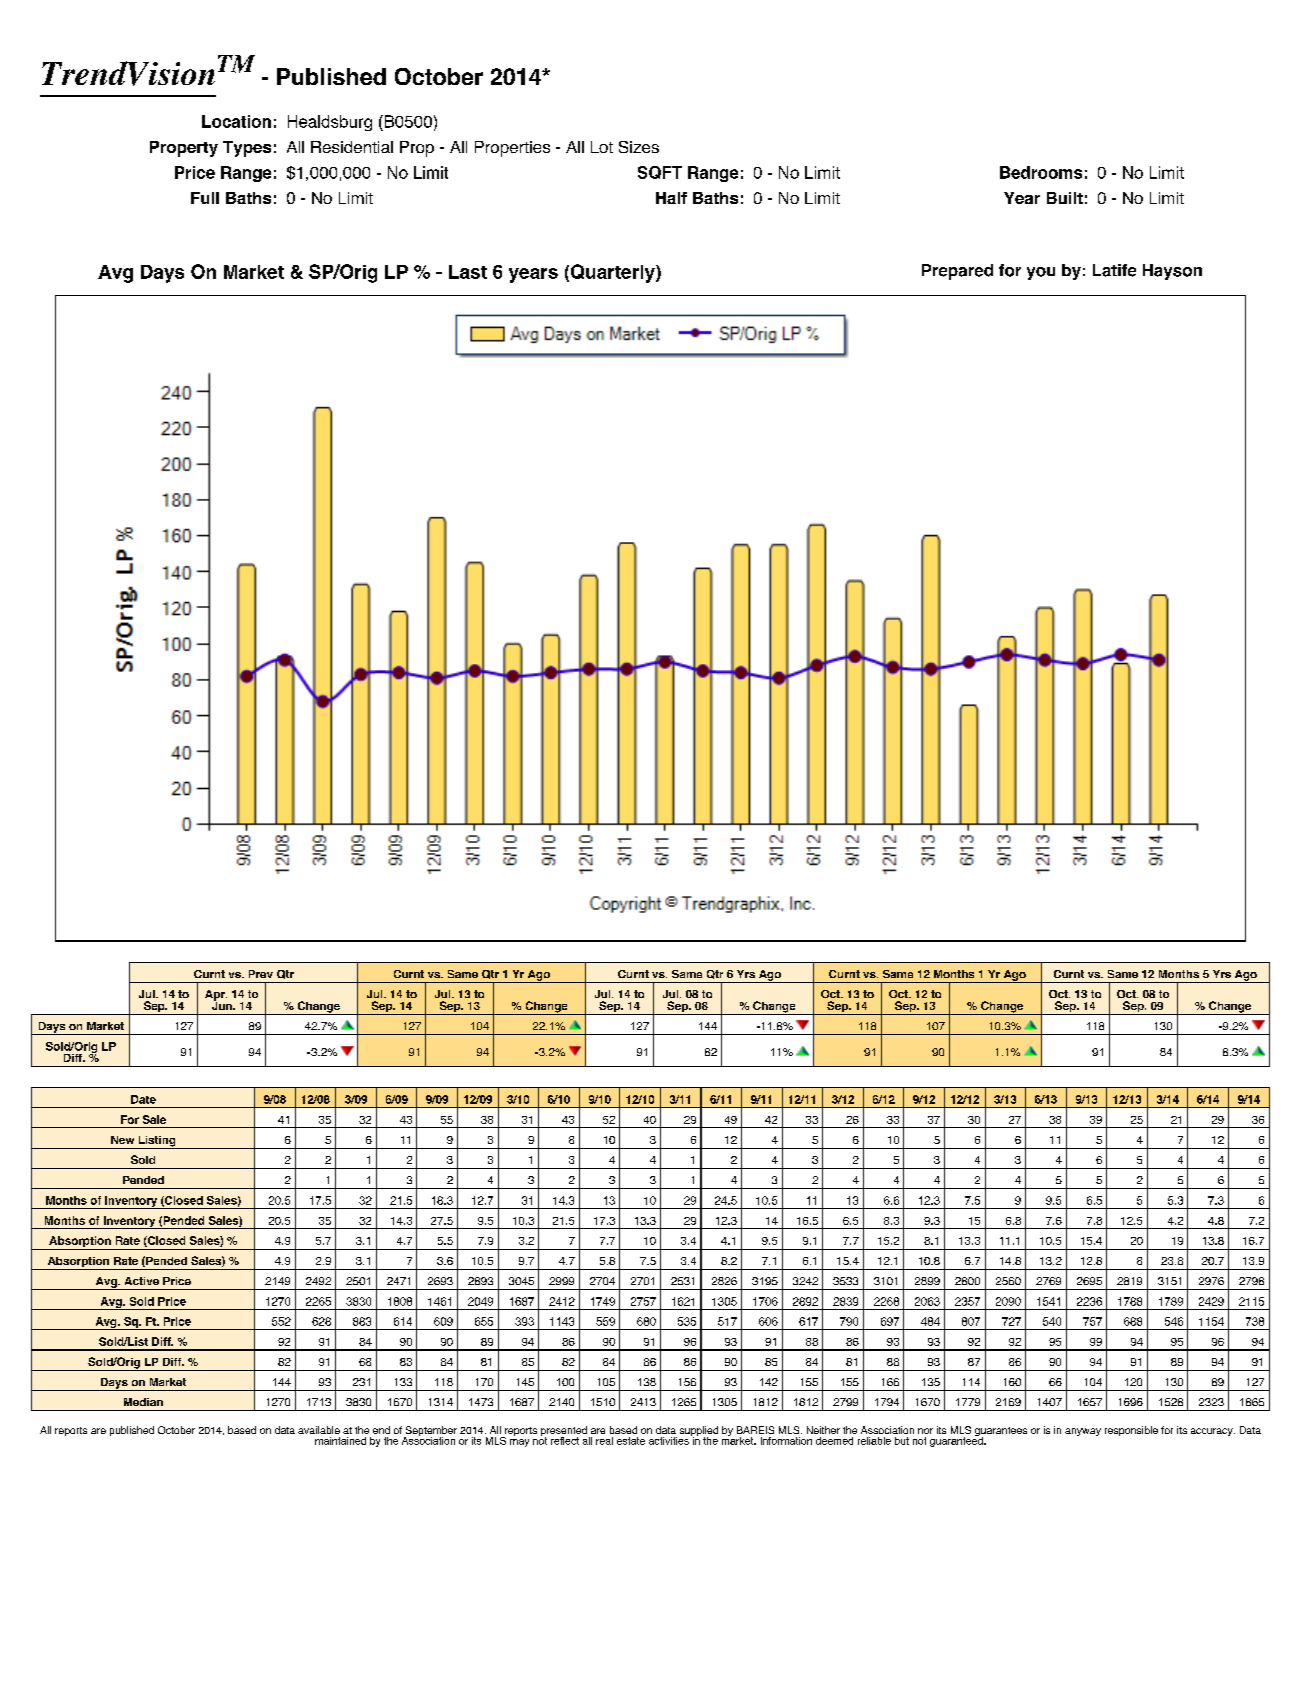 This image has width=1301, height=1683. What do you see at coordinates (247, 149) in the image?
I see `Types` at bounding box center [247, 149].
